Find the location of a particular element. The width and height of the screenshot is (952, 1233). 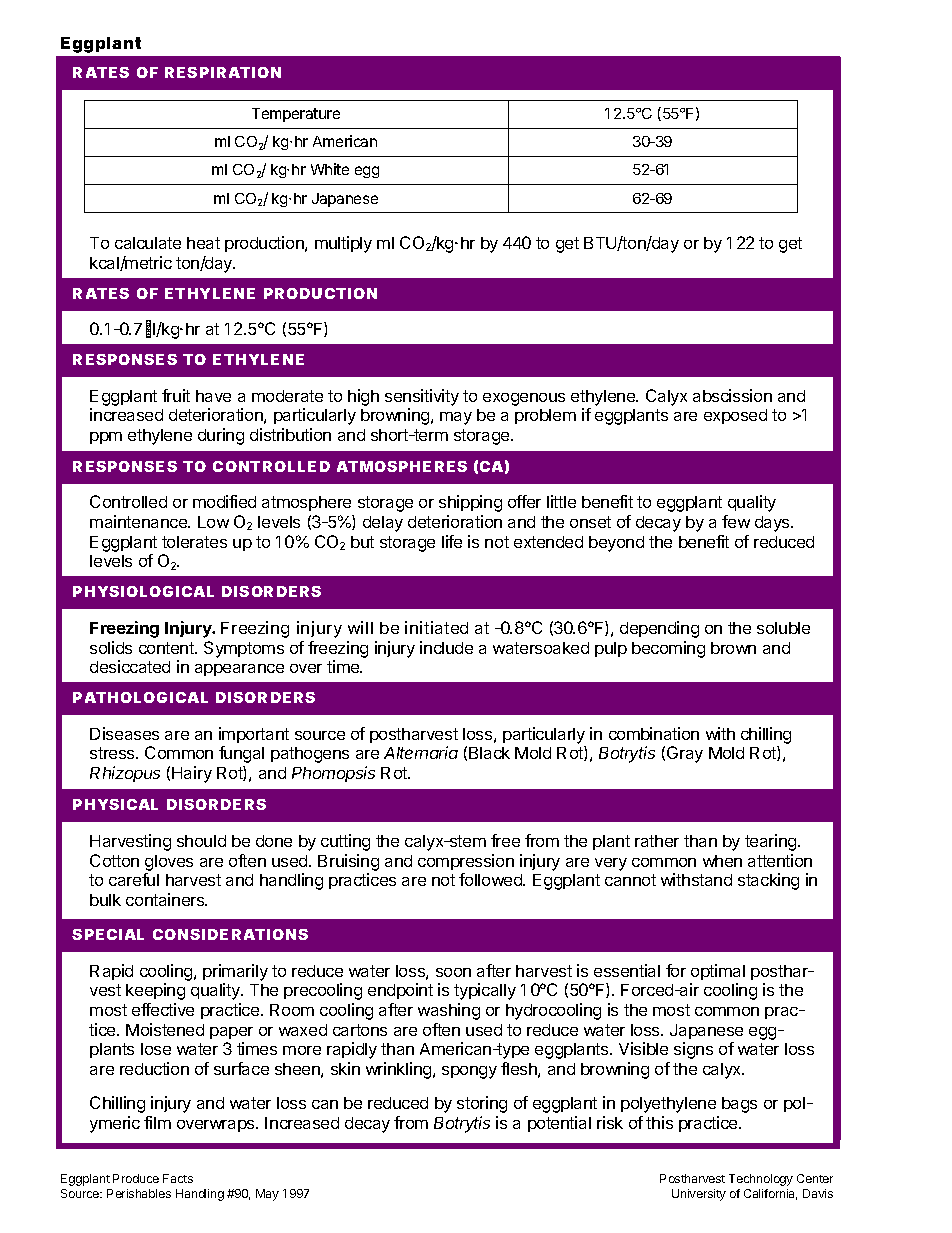

life is located at coordinates (452, 541).
